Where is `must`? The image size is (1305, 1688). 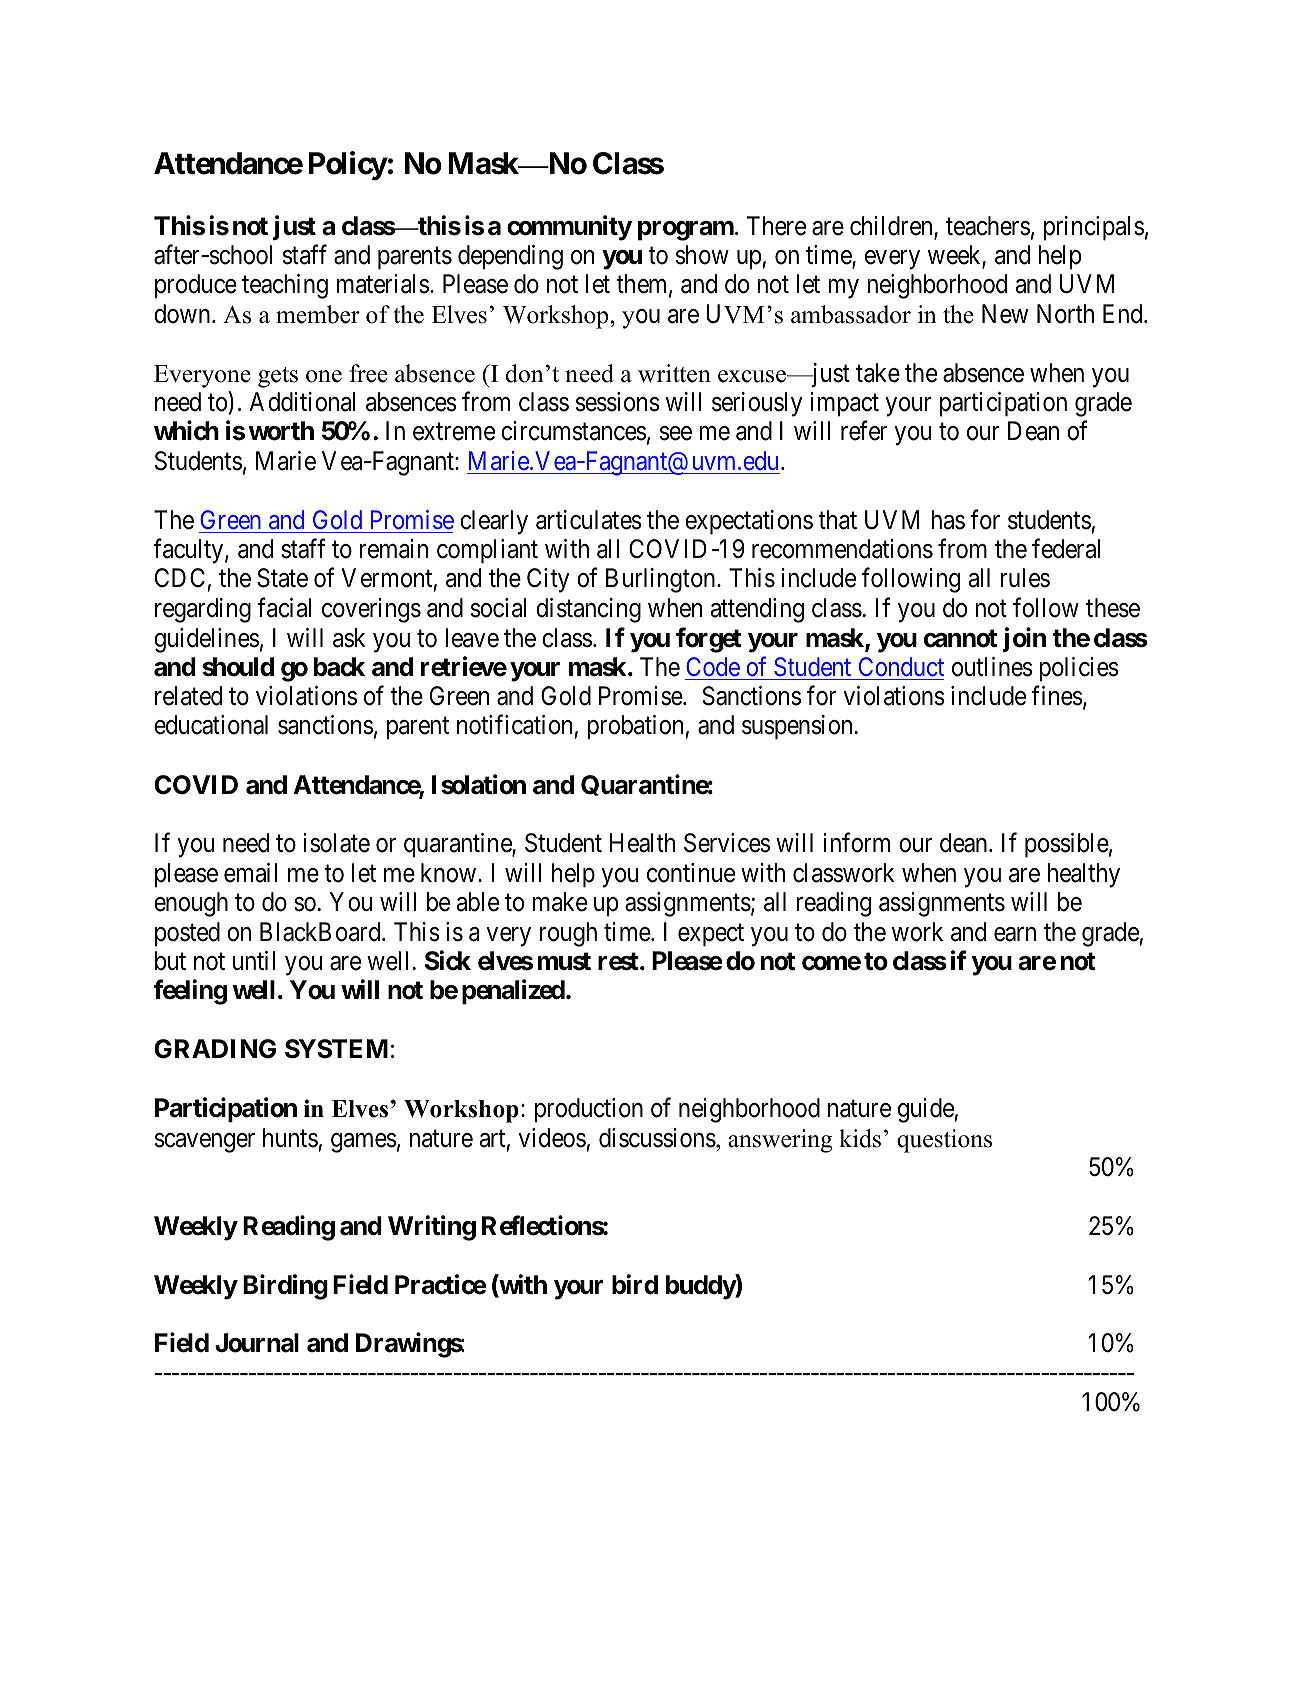
must is located at coordinates (564, 961).
